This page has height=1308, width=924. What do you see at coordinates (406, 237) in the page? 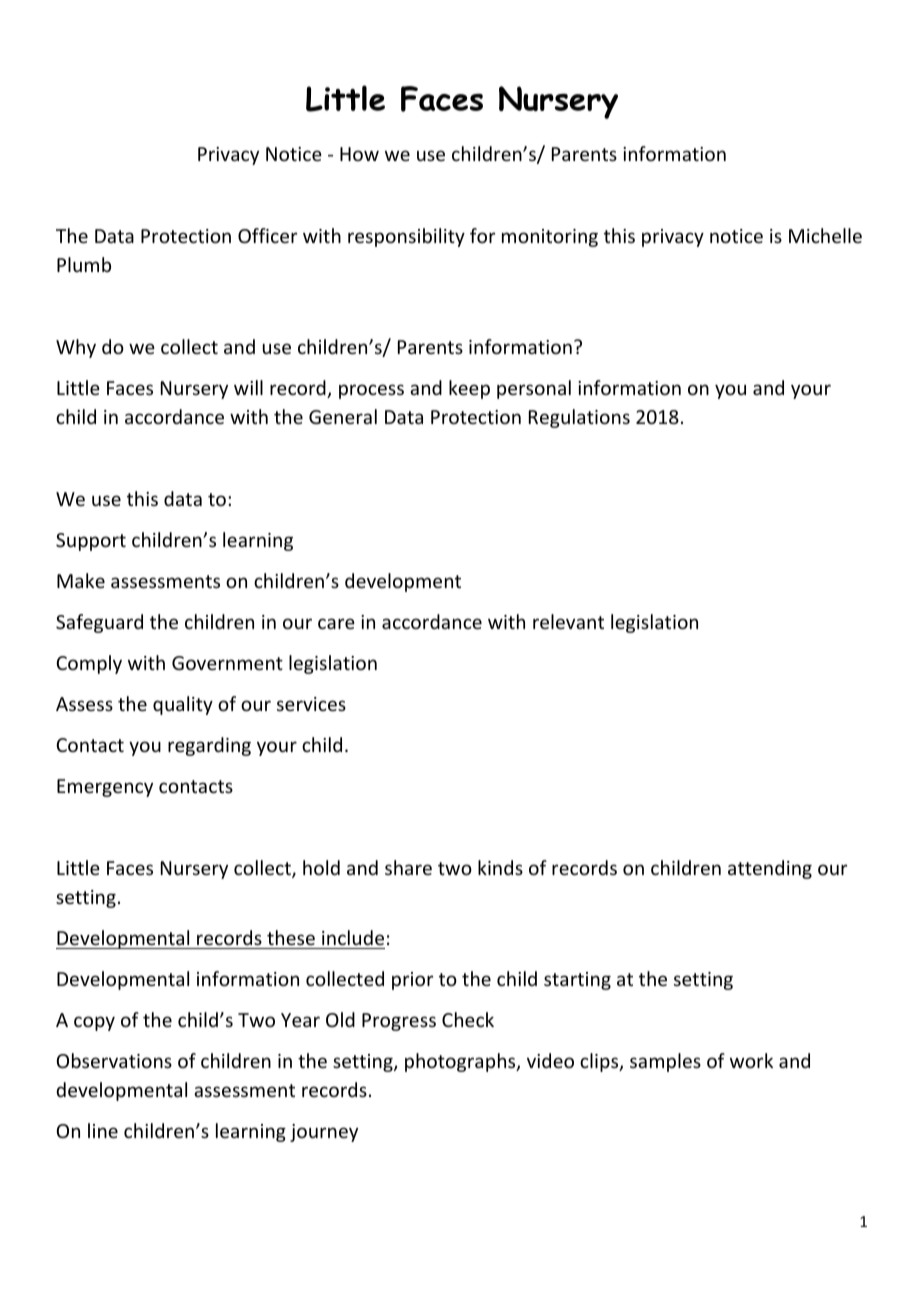
I see `responsibility` at bounding box center [406, 237].
